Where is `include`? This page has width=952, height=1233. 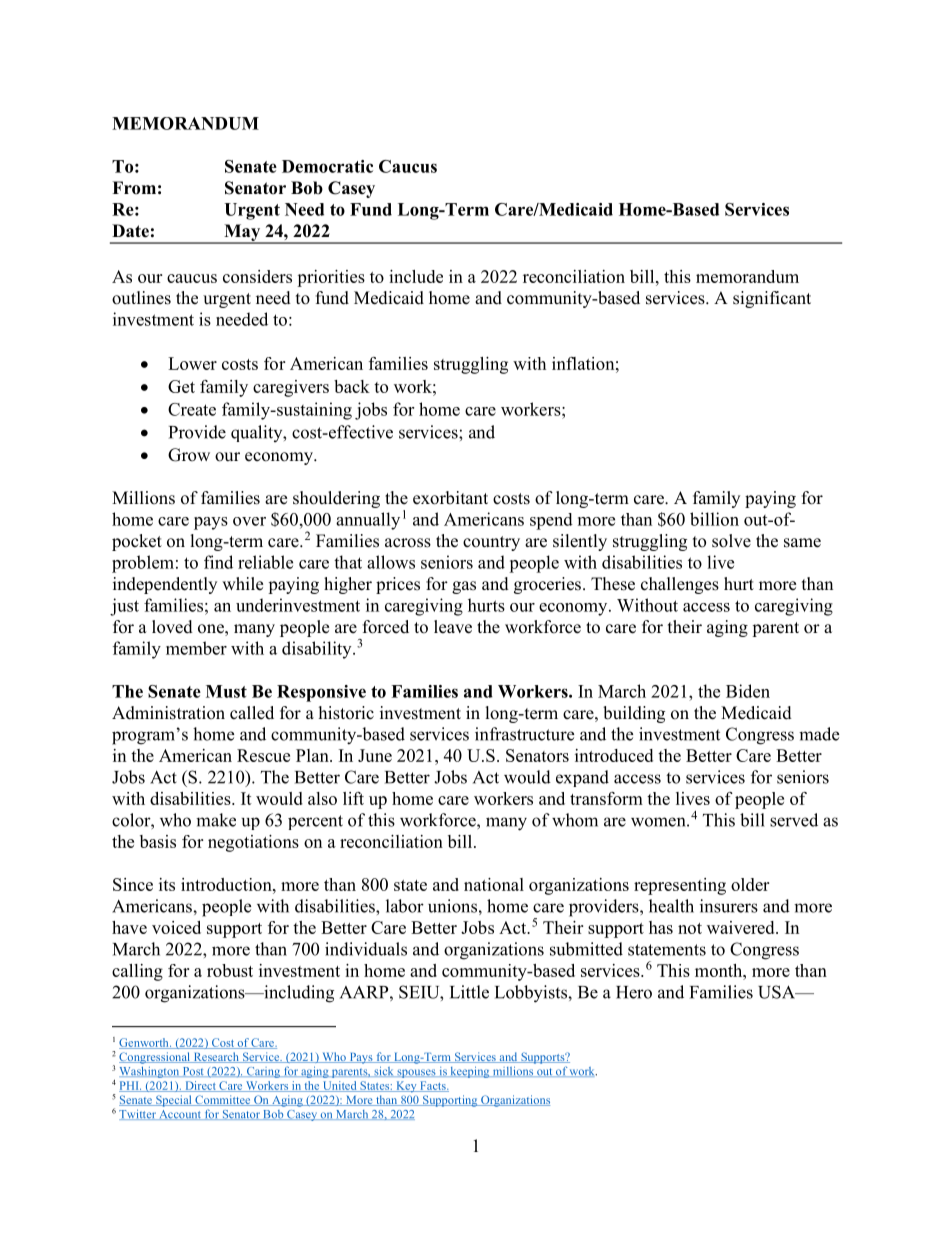
include is located at coordinates (416, 276).
